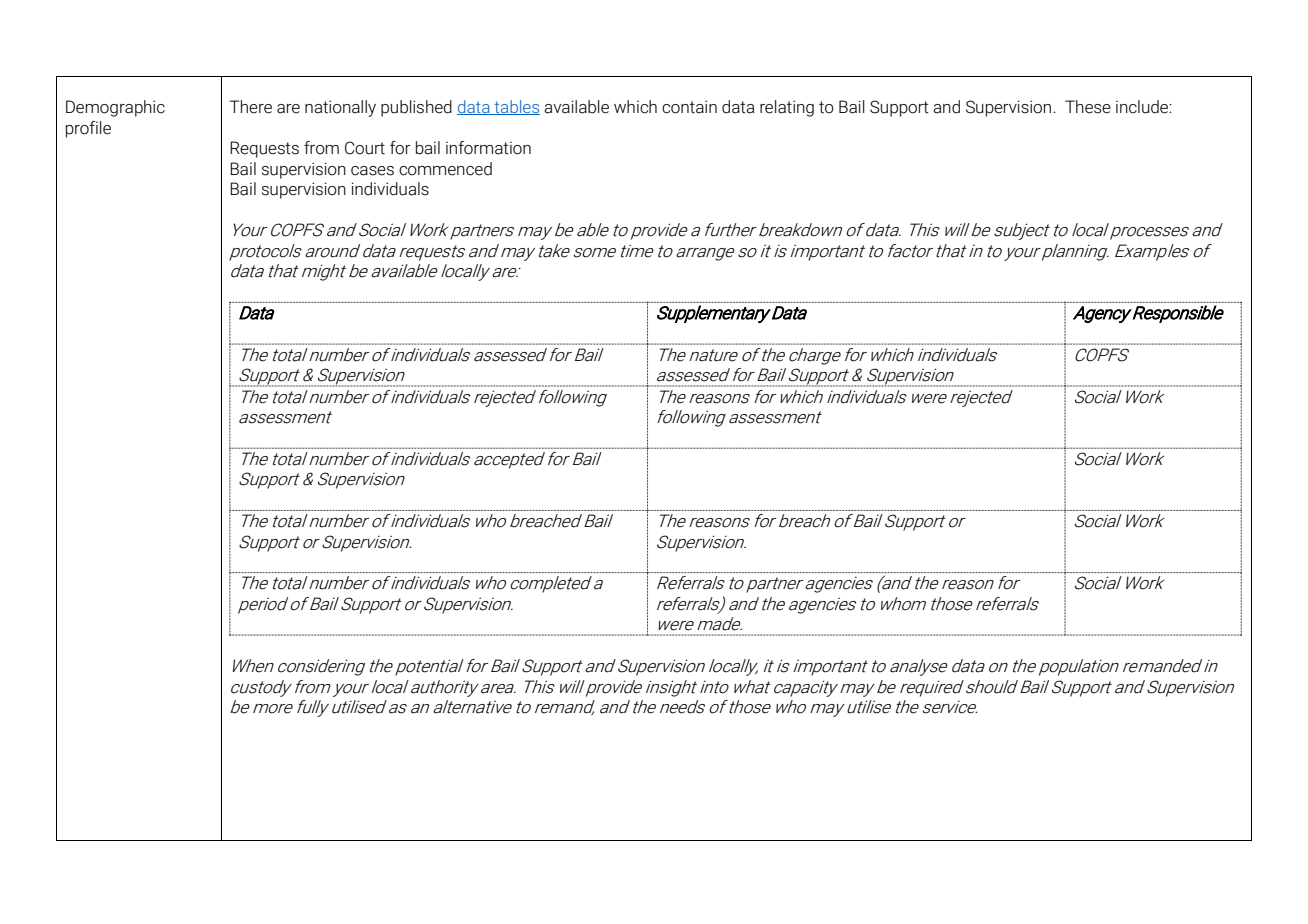 This page has height=924, width=1308. Describe the element at coordinates (689, 107) in the page. I see `contain` at that location.
